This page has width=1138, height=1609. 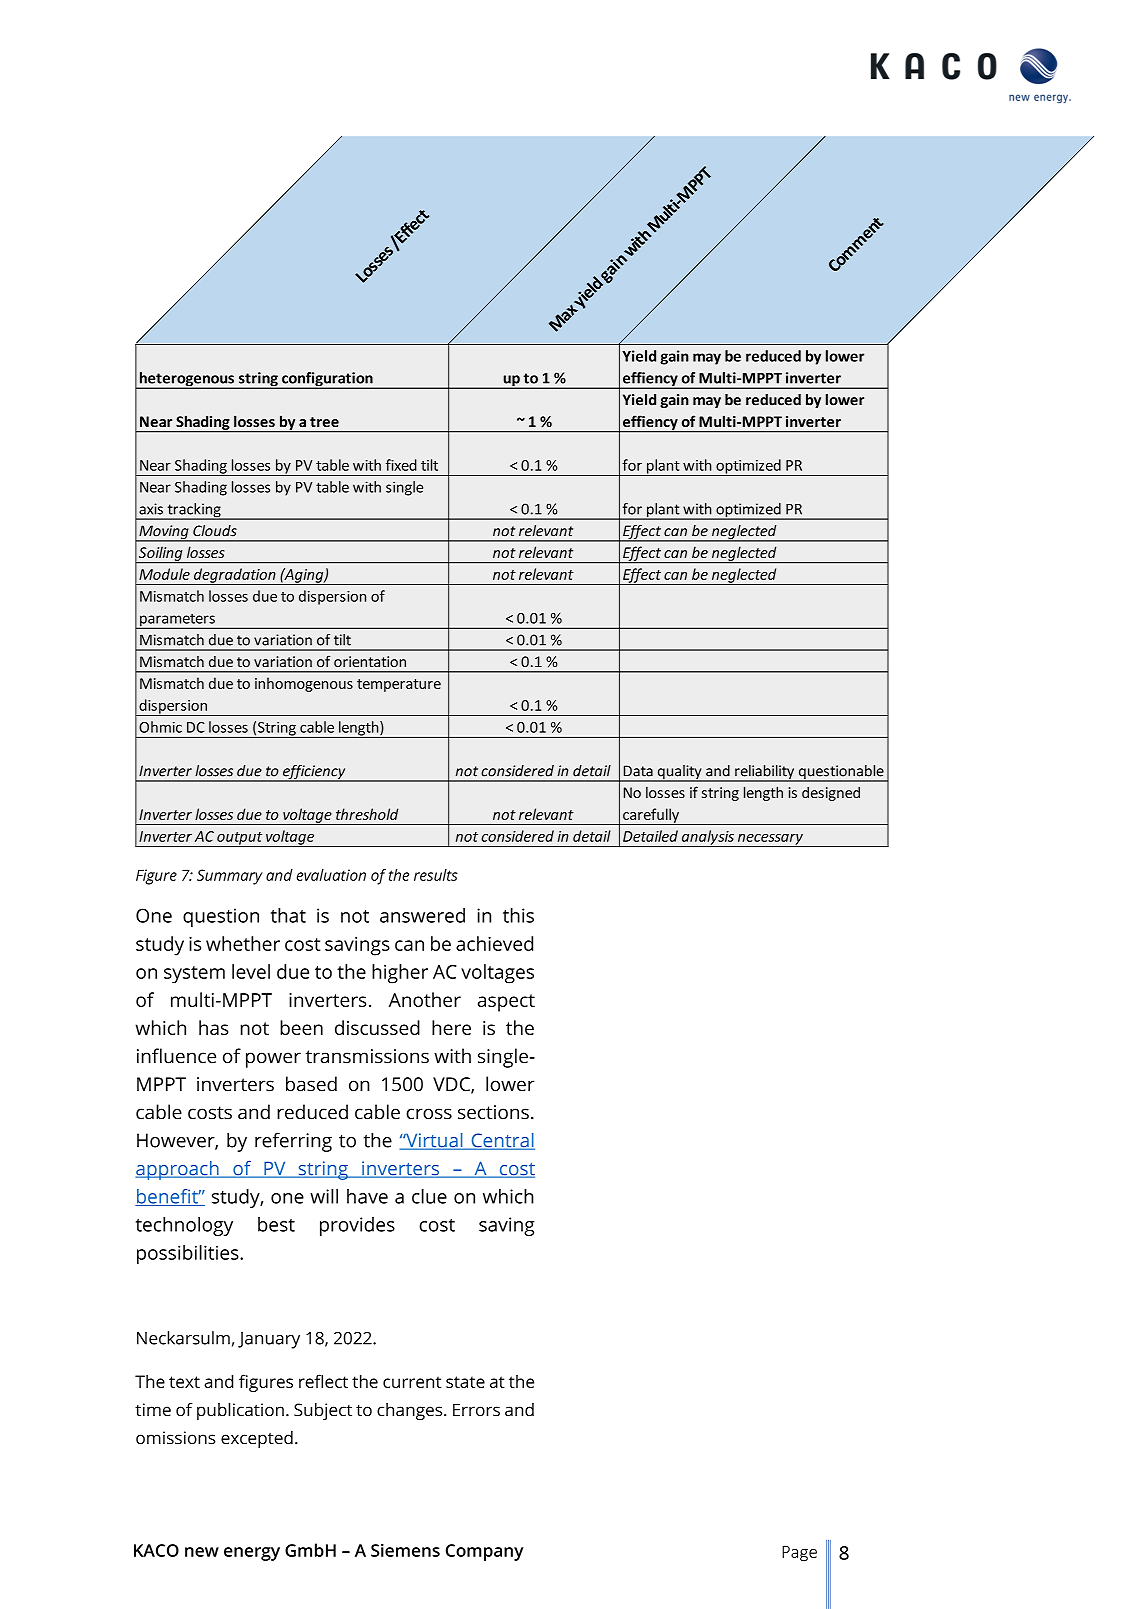 I want to click on parameters, so click(x=177, y=621).
